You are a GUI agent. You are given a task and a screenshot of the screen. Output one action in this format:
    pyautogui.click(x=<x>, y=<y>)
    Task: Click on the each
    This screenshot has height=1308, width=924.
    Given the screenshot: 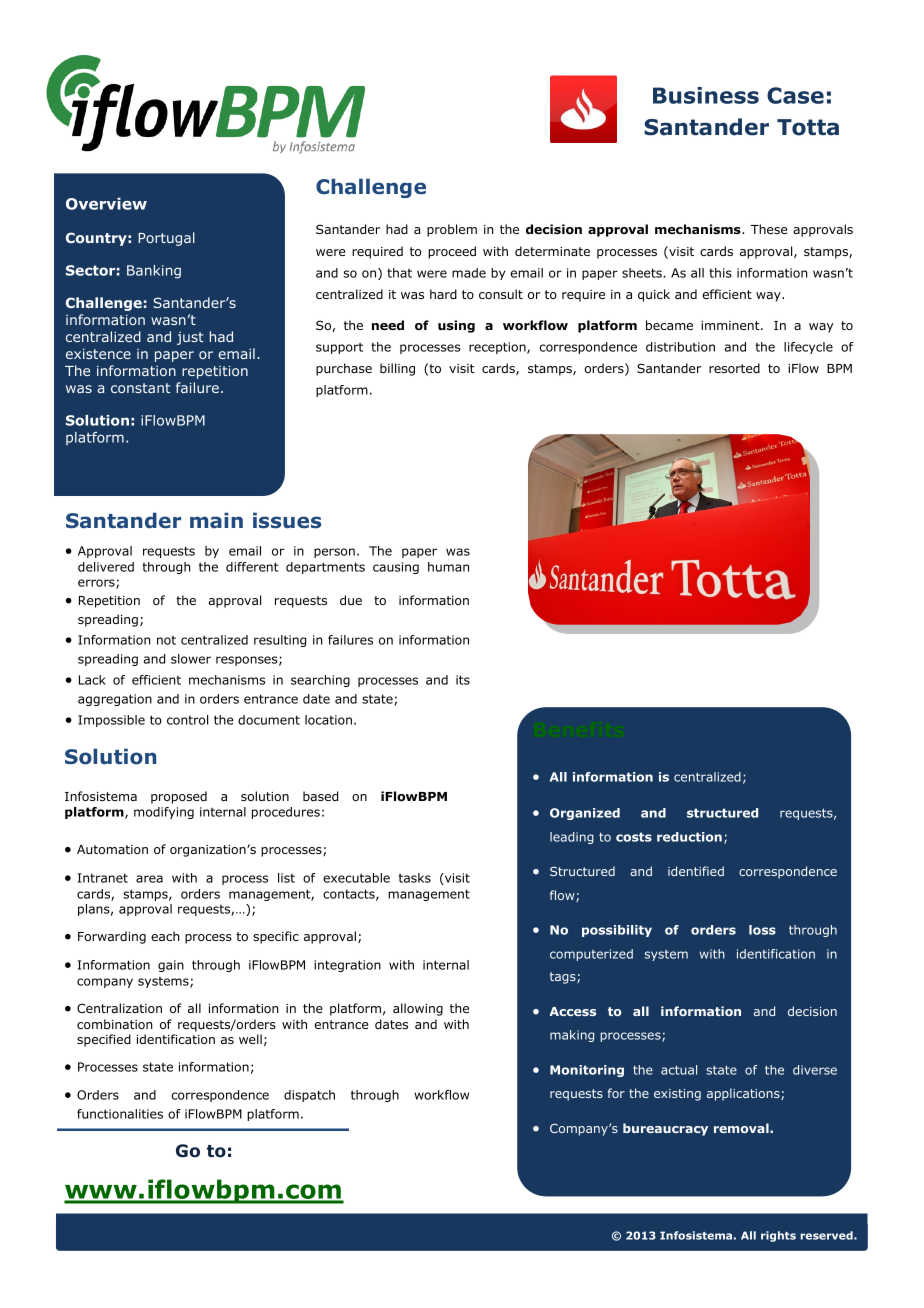 What is the action you would take?
    pyautogui.click(x=165, y=936)
